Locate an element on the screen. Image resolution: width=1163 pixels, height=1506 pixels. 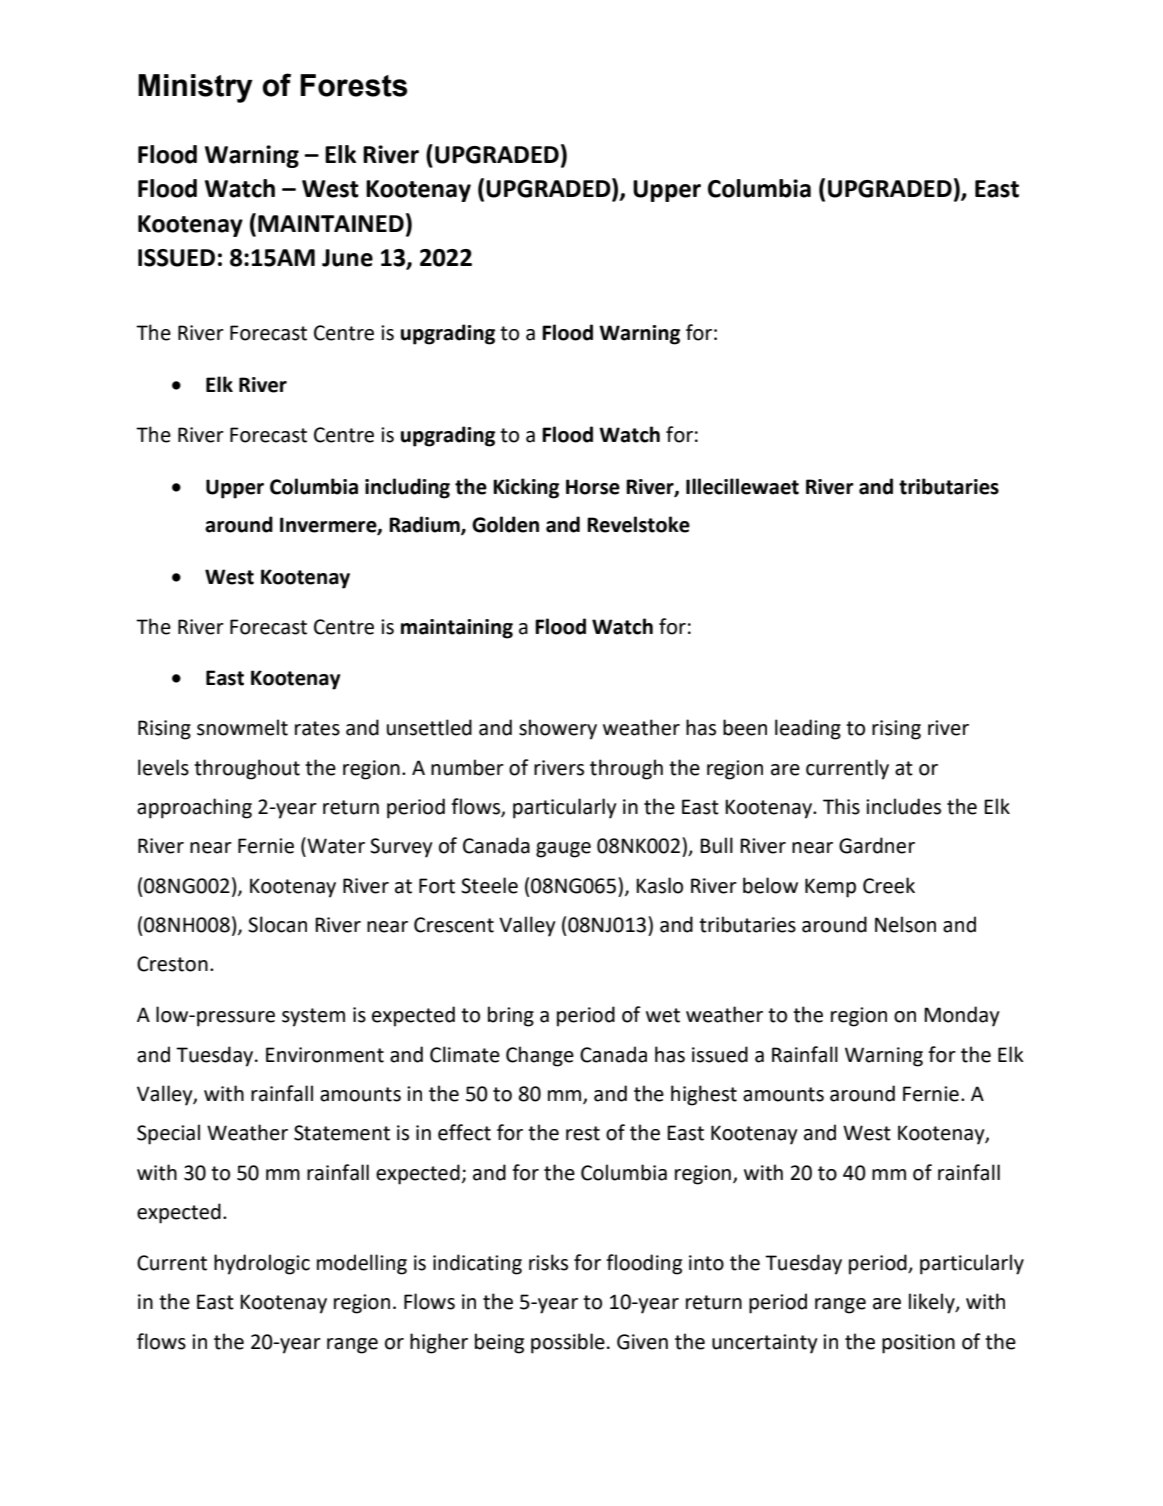
Ministry is located at coordinates (195, 88).
